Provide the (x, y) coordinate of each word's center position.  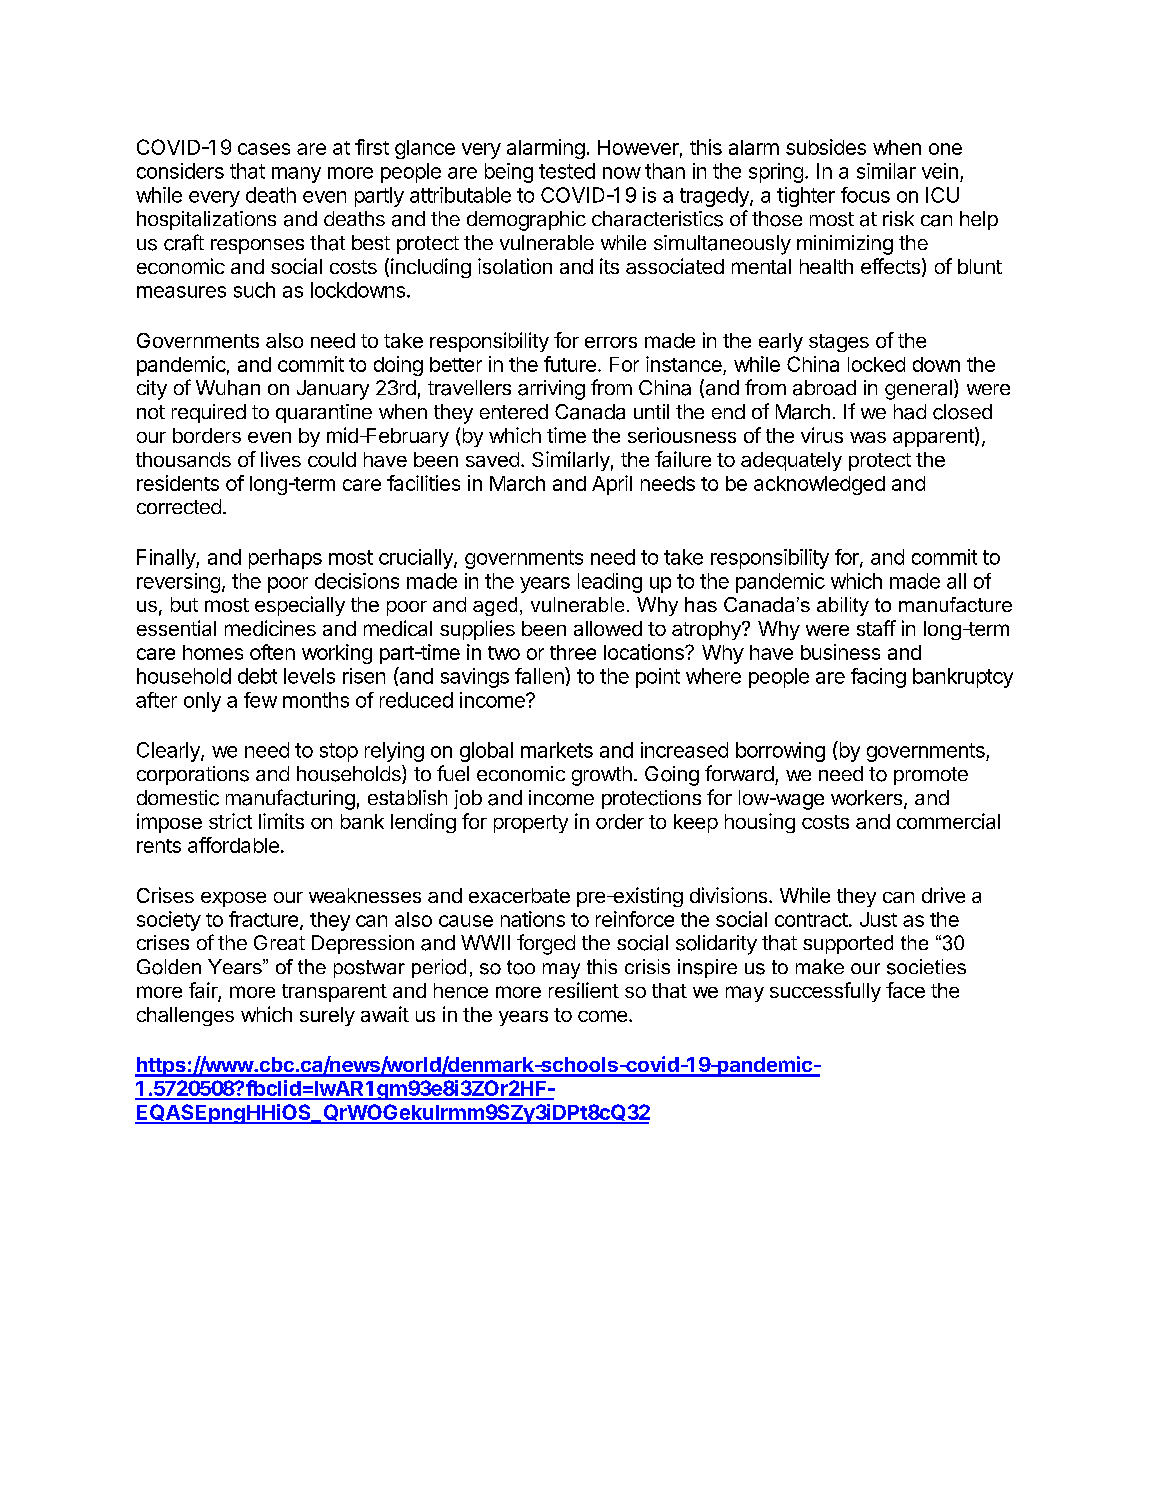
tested (567, 171)
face (905, 990)
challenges (185, 1016)
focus (865, 195)
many (296, 175)
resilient (584, 990)
